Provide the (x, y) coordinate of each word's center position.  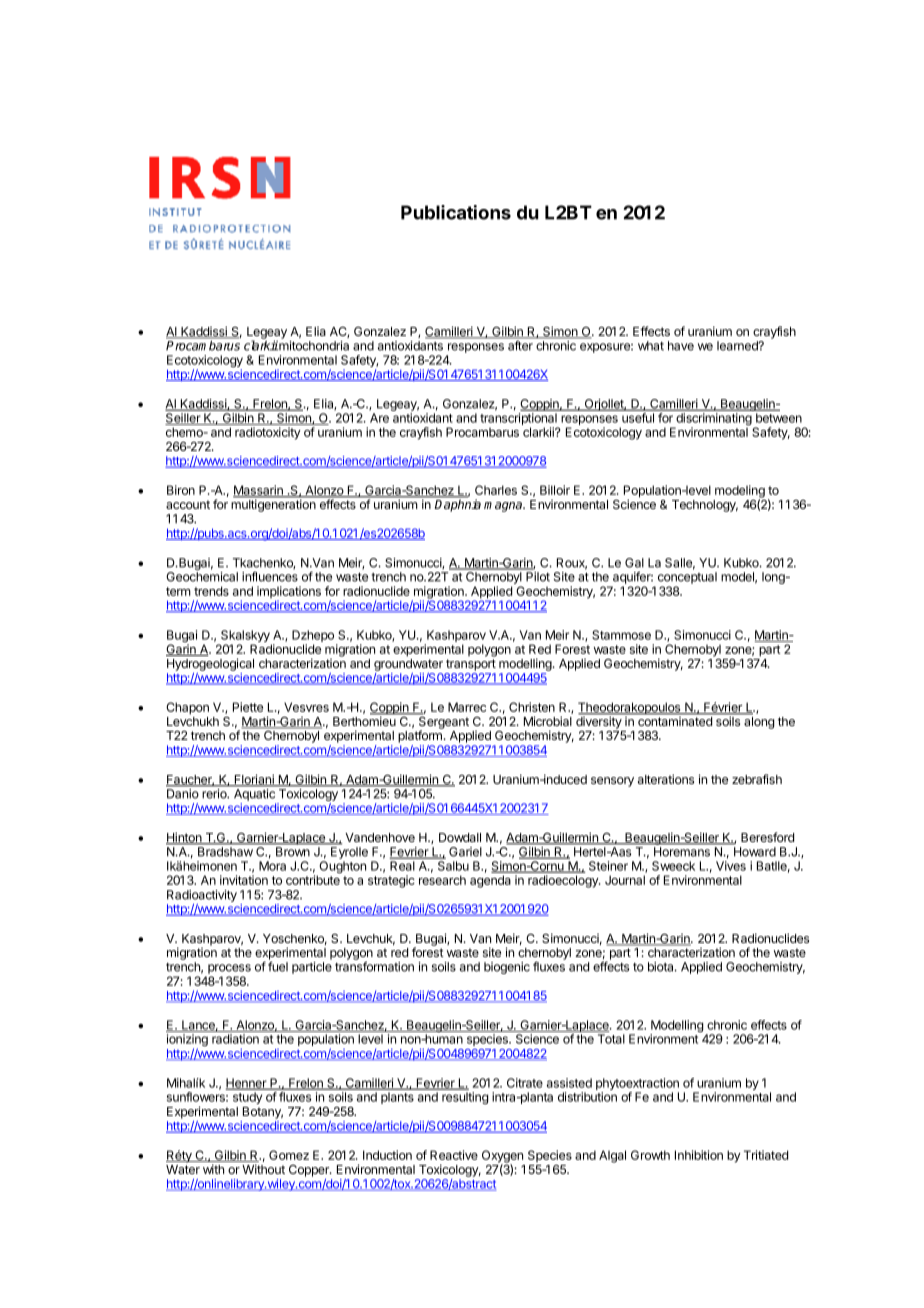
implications (289, 593)
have (681, 346)
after (520, 346)
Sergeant (443, 722)
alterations (666, 779)
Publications (456, 212)
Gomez (289, 1155)
